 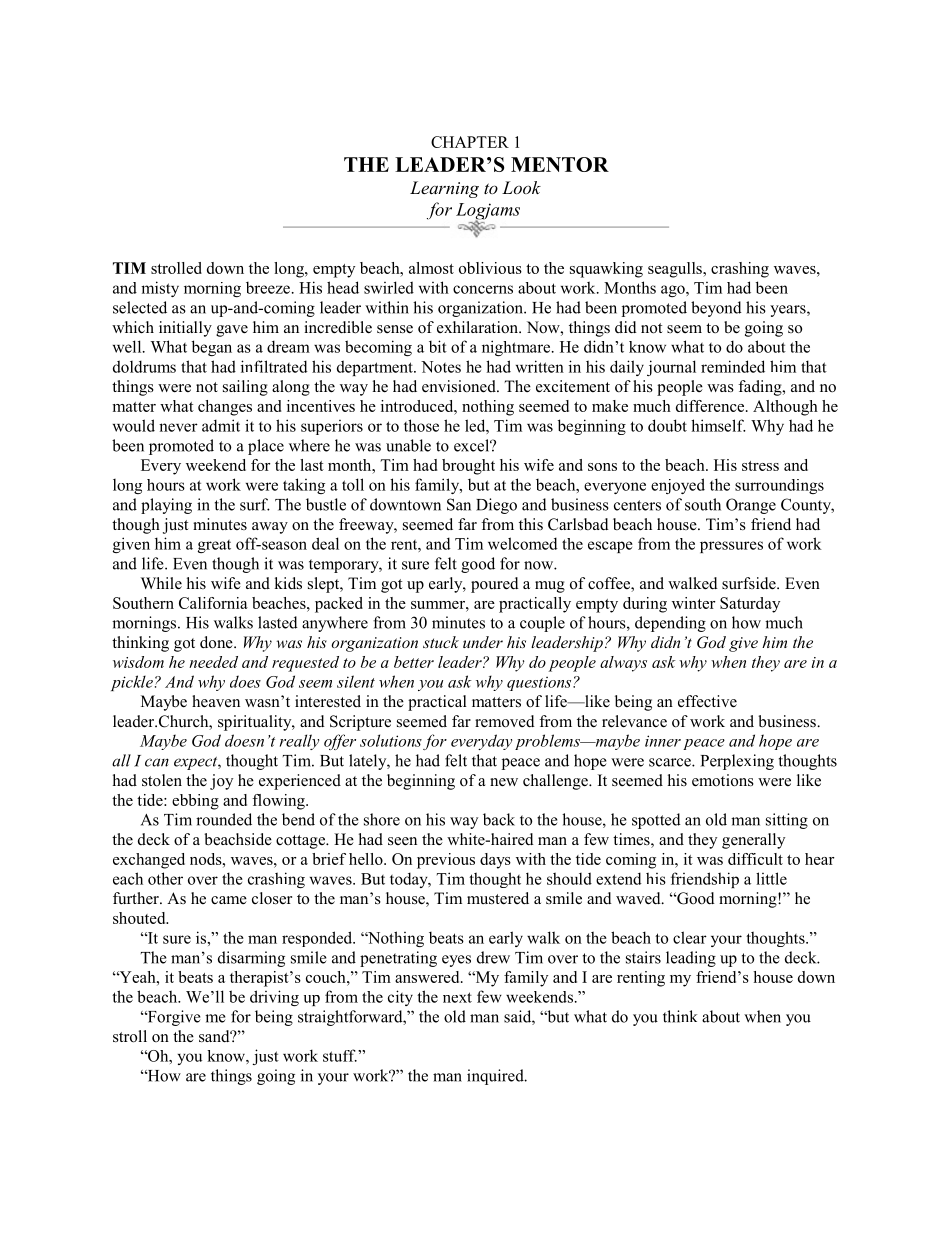 I want to click on driving, so click(x=274, y=998).
